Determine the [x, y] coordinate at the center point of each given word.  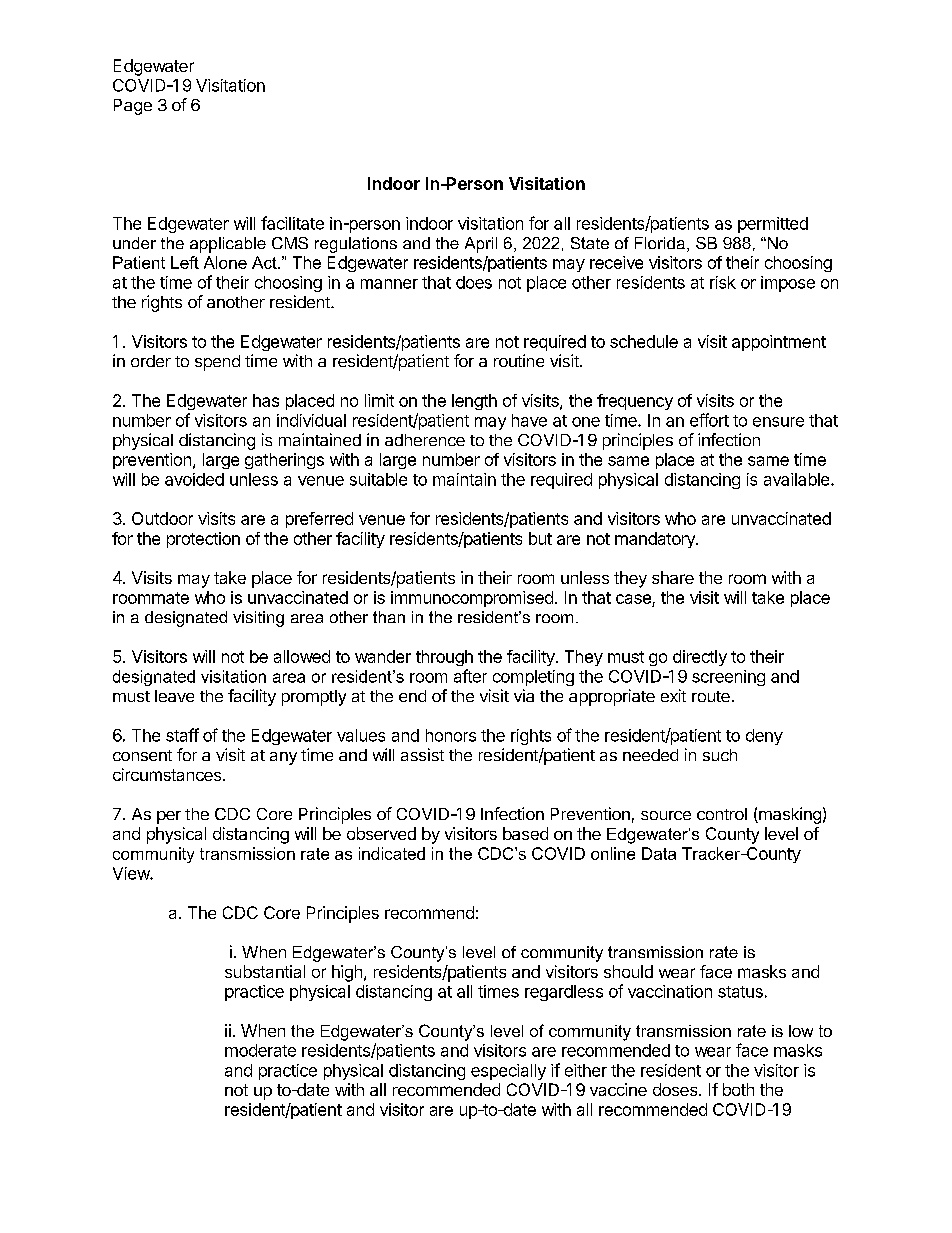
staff [182, 735]
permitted [773, 225]
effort [709, 420]
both [738, 1089]
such [720, 755]
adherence [425, 440]
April [481, 245]
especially [508, 1072]
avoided [194, 479]
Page [133, 107]
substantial [265, 971]
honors [451, 735]
